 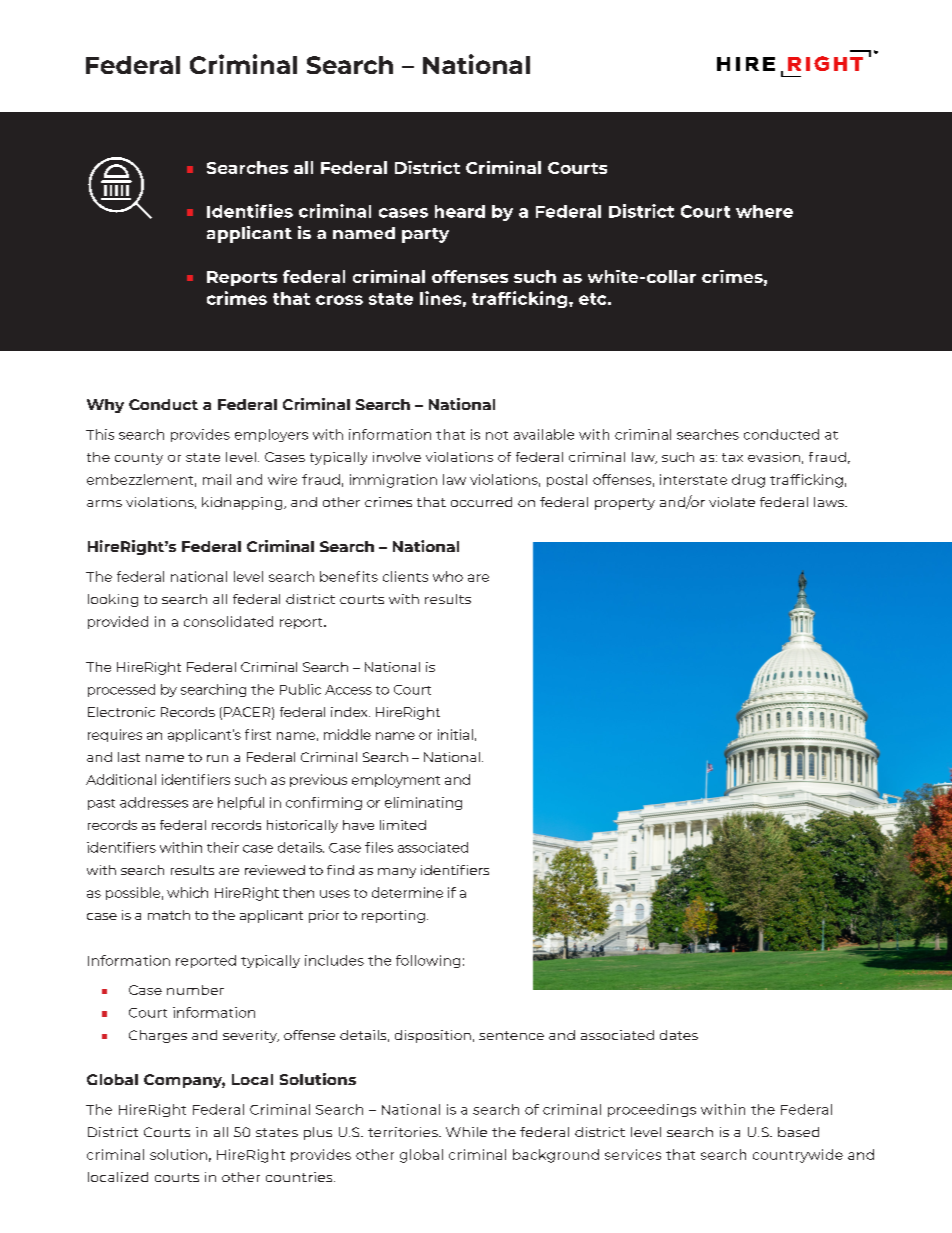 What do you see at coordinates (300, 1177) in the page?
I see `countries` at bounding box center [300, 1177].
